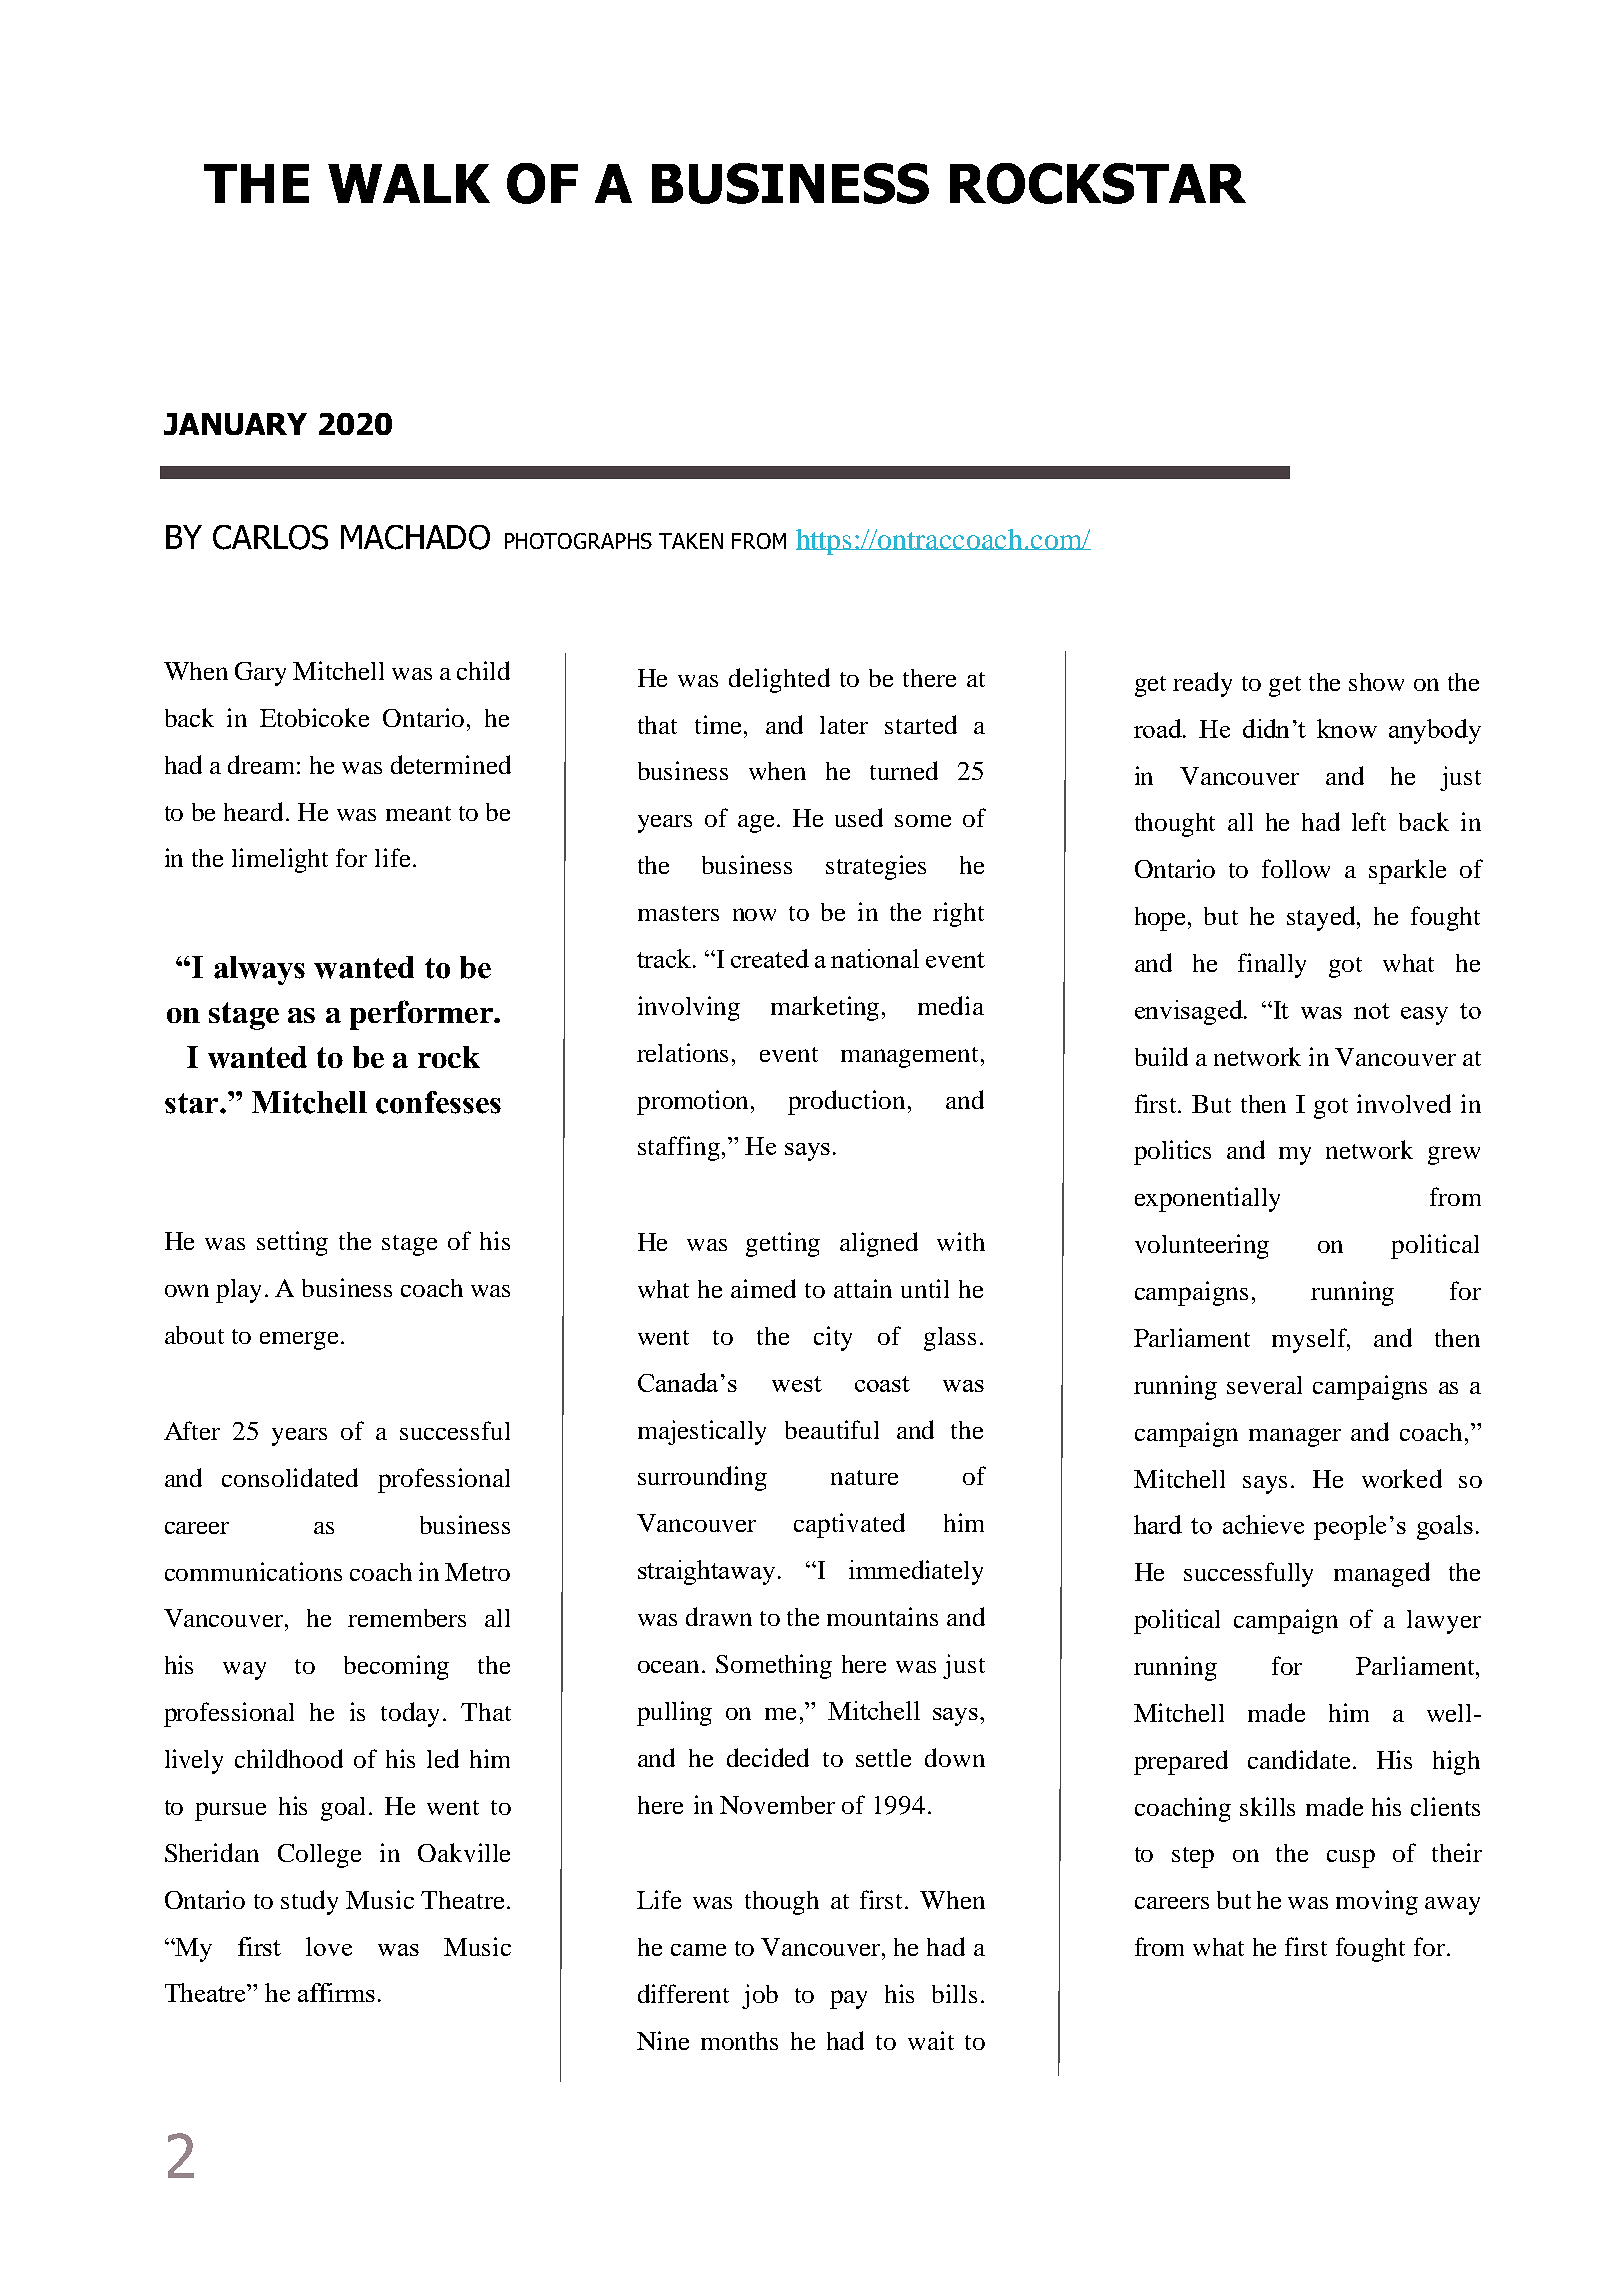 The width and height of the screenshot is (1617, 2287). I want to click on TAKEN, so click(691, 541).
